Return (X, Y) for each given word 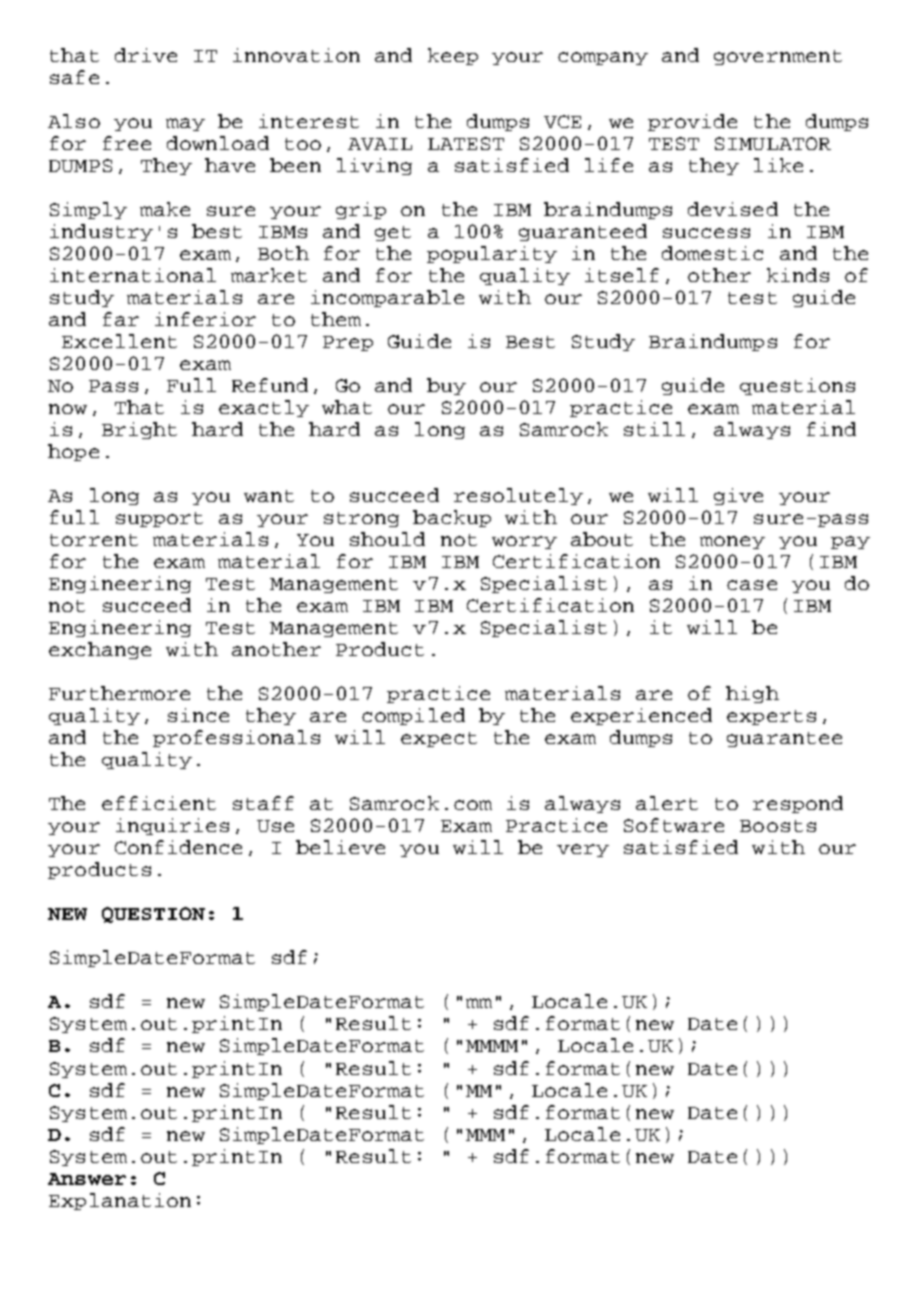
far (121, 319)
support (159, 519)
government (778, 57)
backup (452, 518)
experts (771, 717)
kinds (798, 275)
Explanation (120, 1201)
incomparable (387, 298)
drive (146, 55)
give (738, 496)
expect (439, 739)
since (198, 715)
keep (453, 56)
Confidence (178, 847)
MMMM (492, 1046)
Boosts (778, 826)
